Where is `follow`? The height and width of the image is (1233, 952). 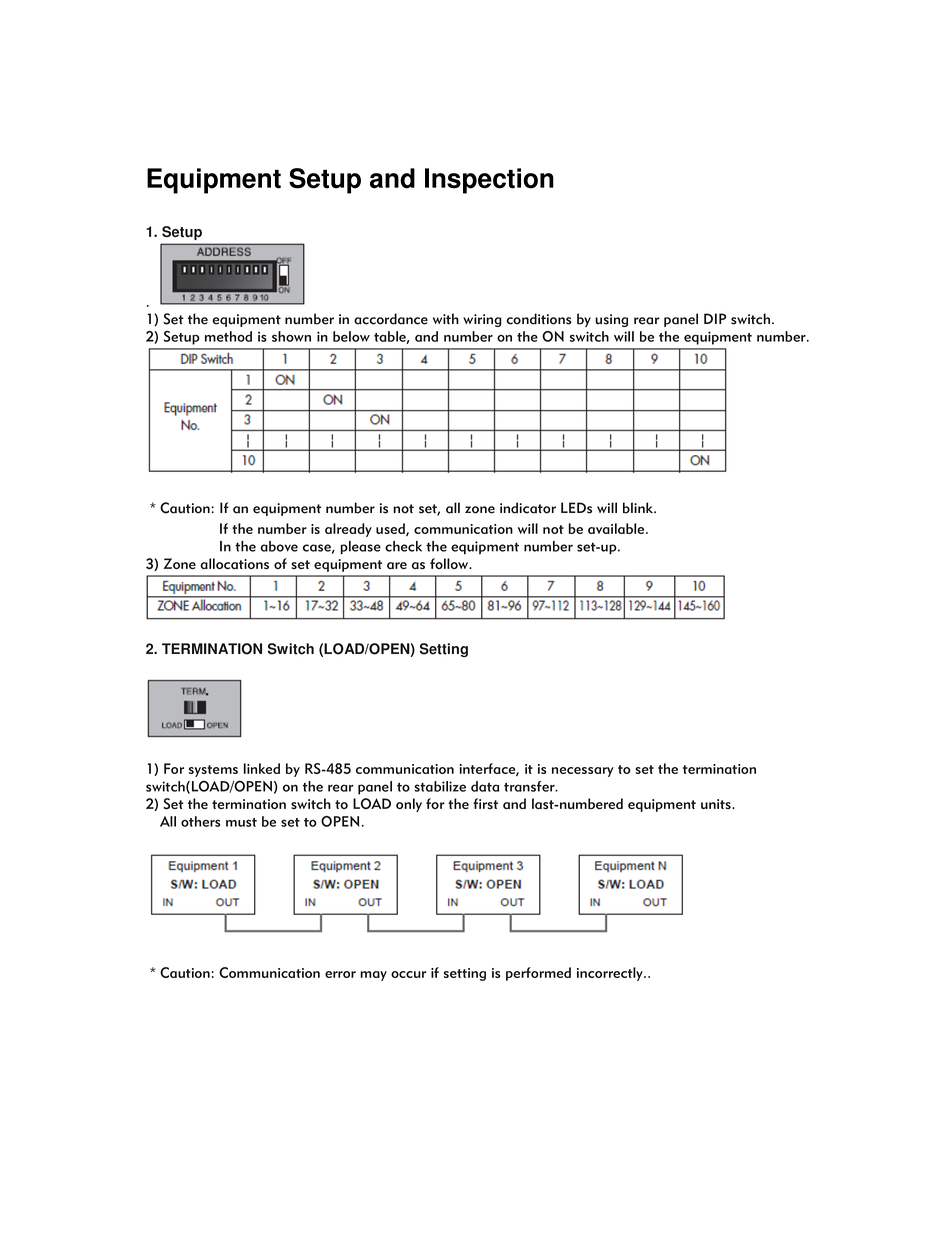 follow is located at coordinates (450, 563).
